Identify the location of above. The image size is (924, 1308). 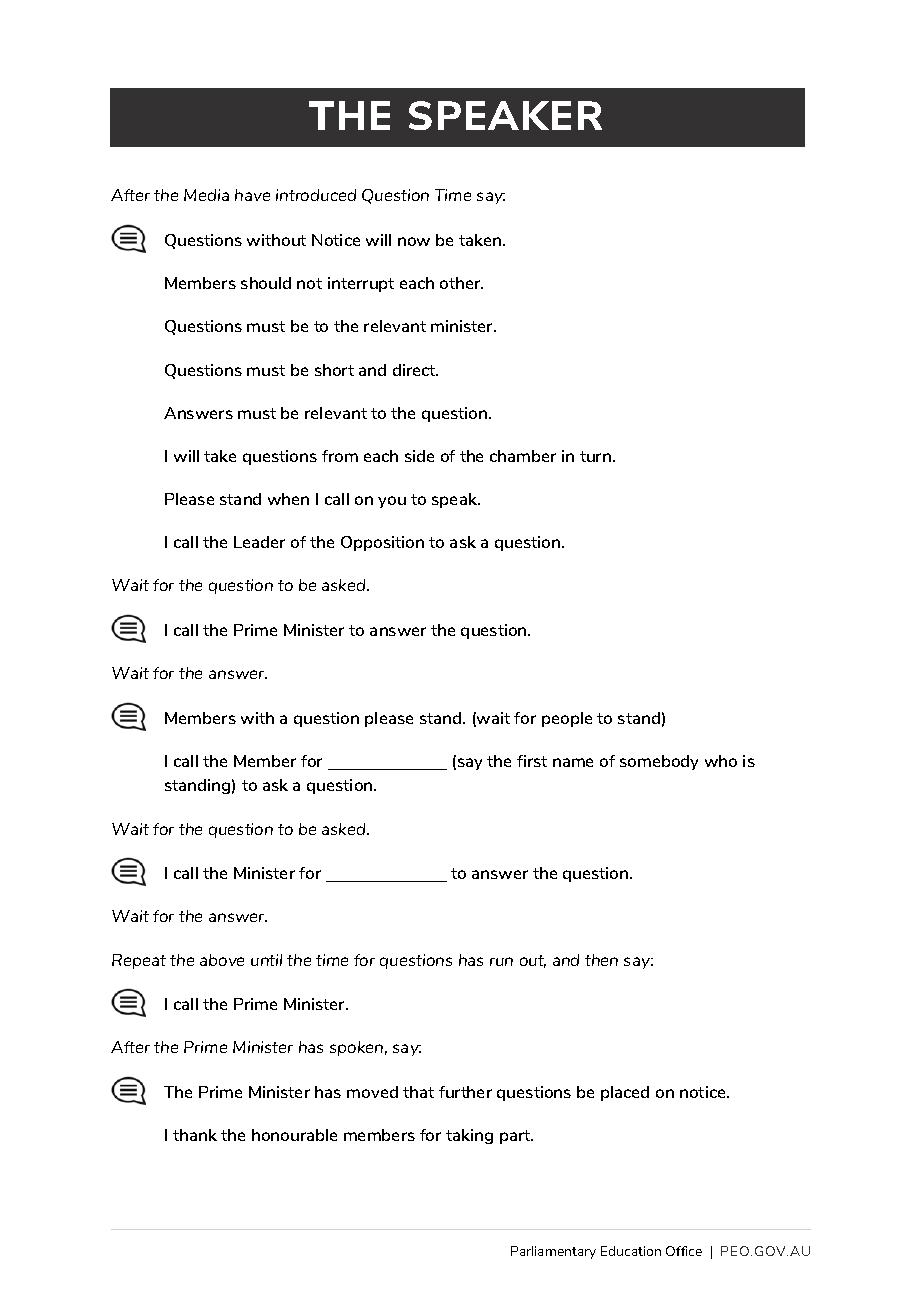
(222, 960).
